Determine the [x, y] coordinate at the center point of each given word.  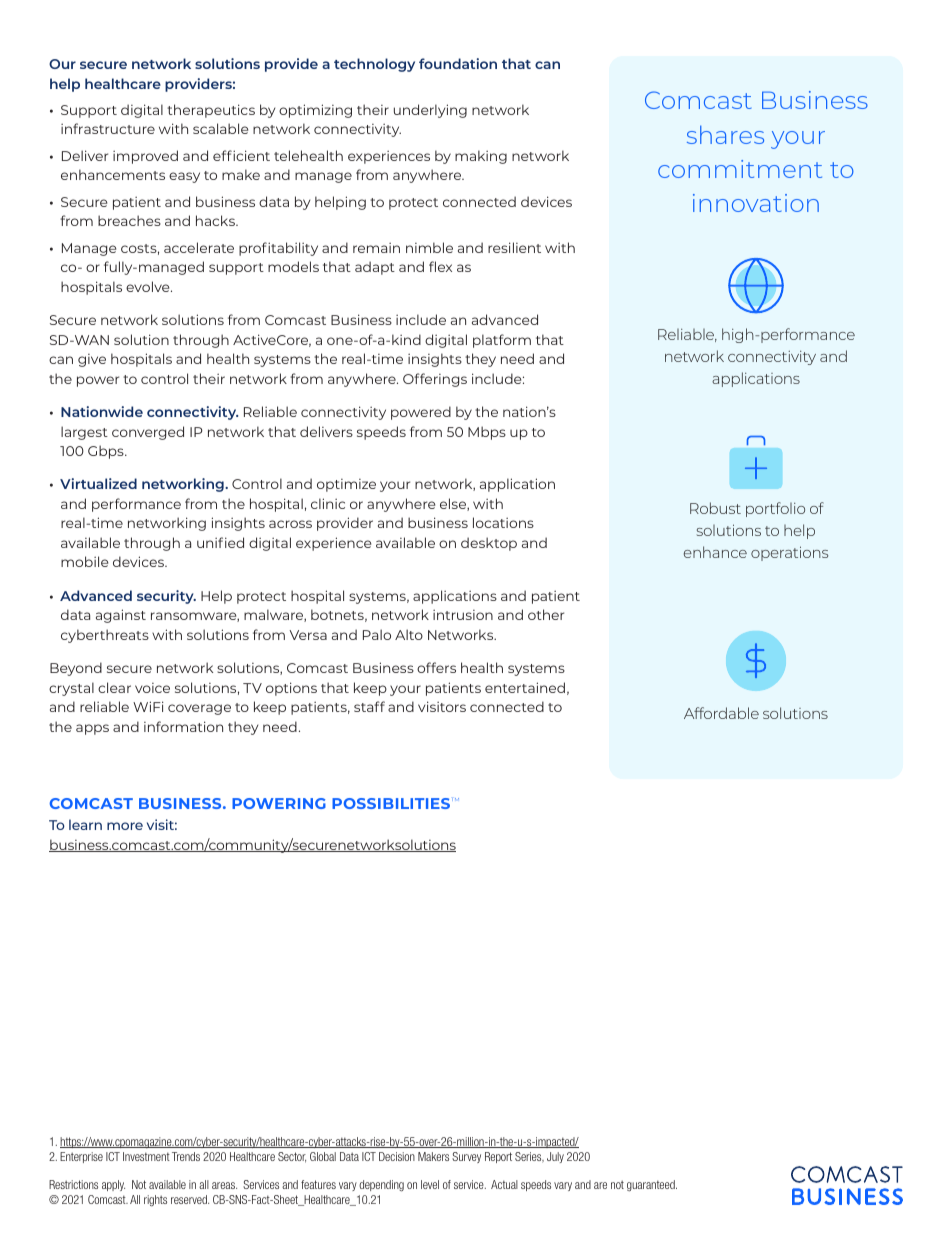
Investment [146, 1156]
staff [369, 706]
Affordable [721, 713]
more [125, 826]
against [121, 616]
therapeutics [211, 111]
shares [725, 134]
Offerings [435, 380]
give [92, 360]
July [555, 1157]
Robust [715, 508]
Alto [409, 634]
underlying [430, 111]
